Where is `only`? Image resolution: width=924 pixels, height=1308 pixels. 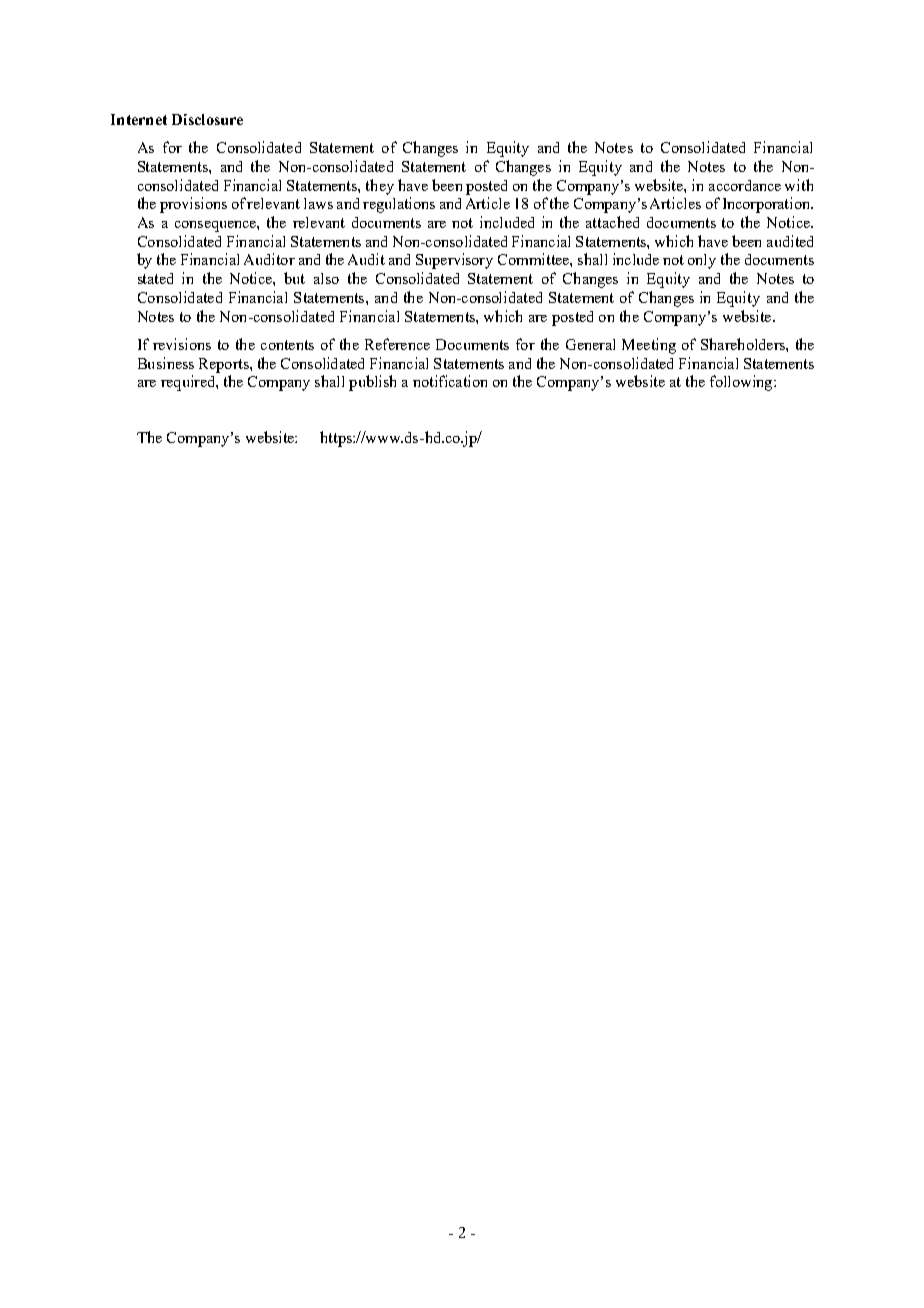 only is located at coordinates (702, 261).
